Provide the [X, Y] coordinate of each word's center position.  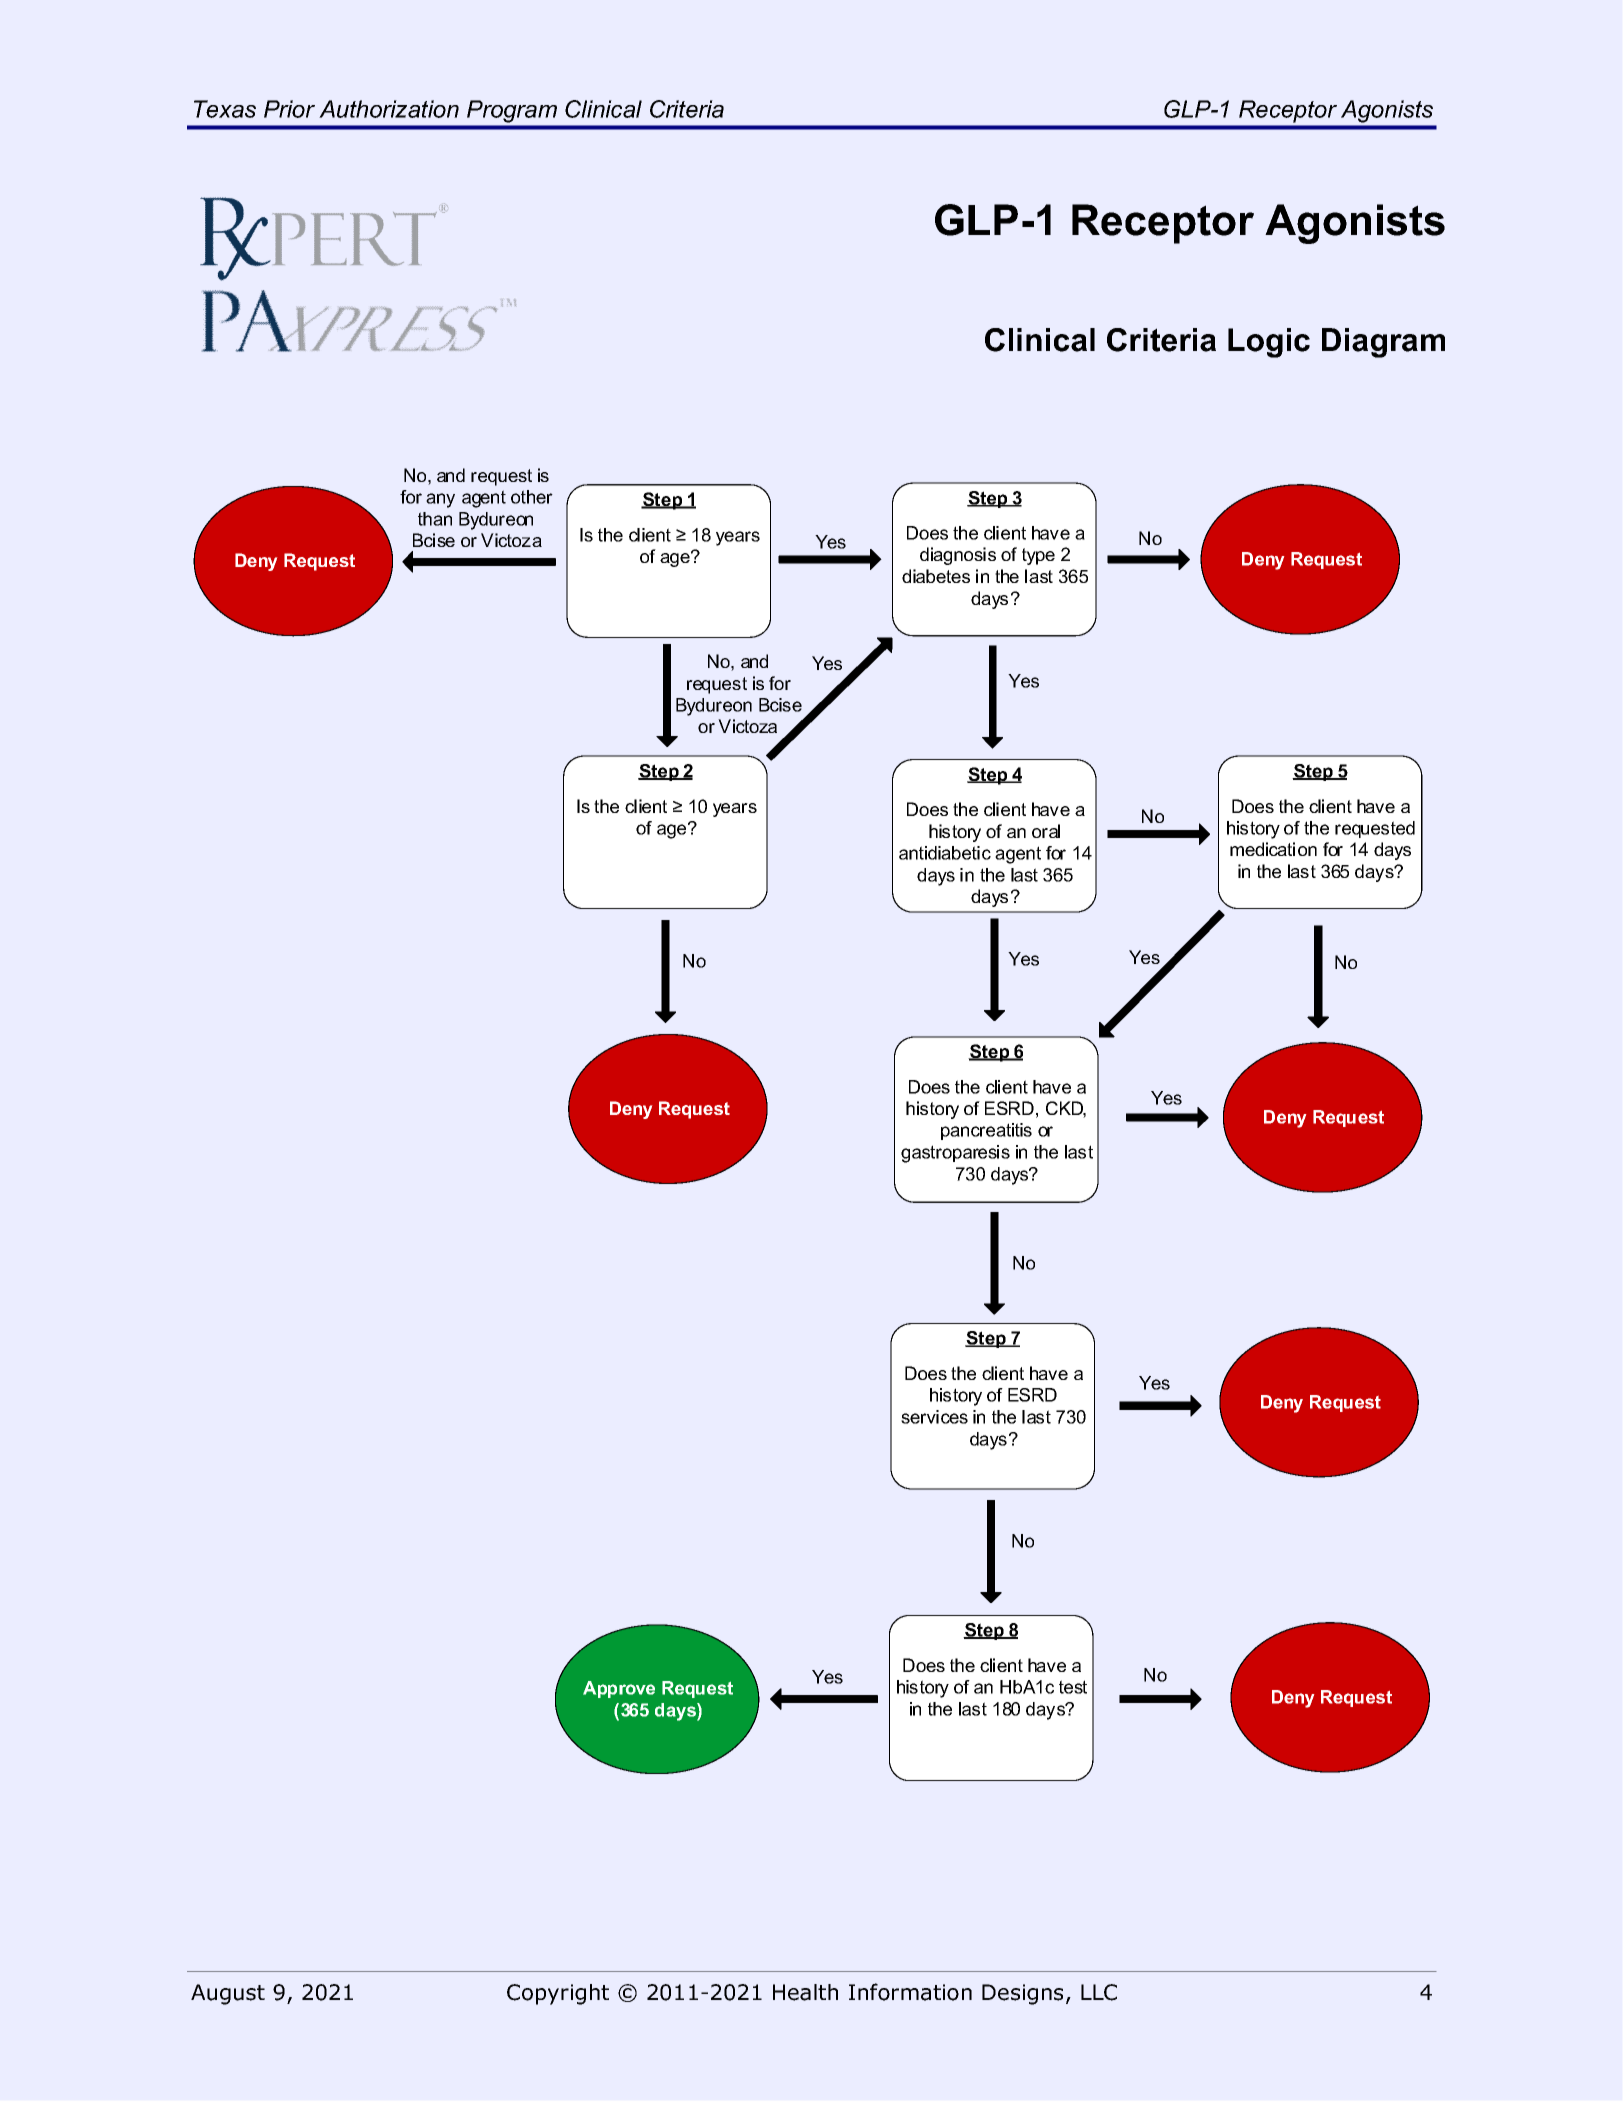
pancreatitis [986, 1131]
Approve [619, 1689]
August [228, 1994]
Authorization [389, 109]
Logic [1269, 343]
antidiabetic [945, 853]
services [934, 1417]
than [435, 519]
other [532, 497]
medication [1273, 849]
